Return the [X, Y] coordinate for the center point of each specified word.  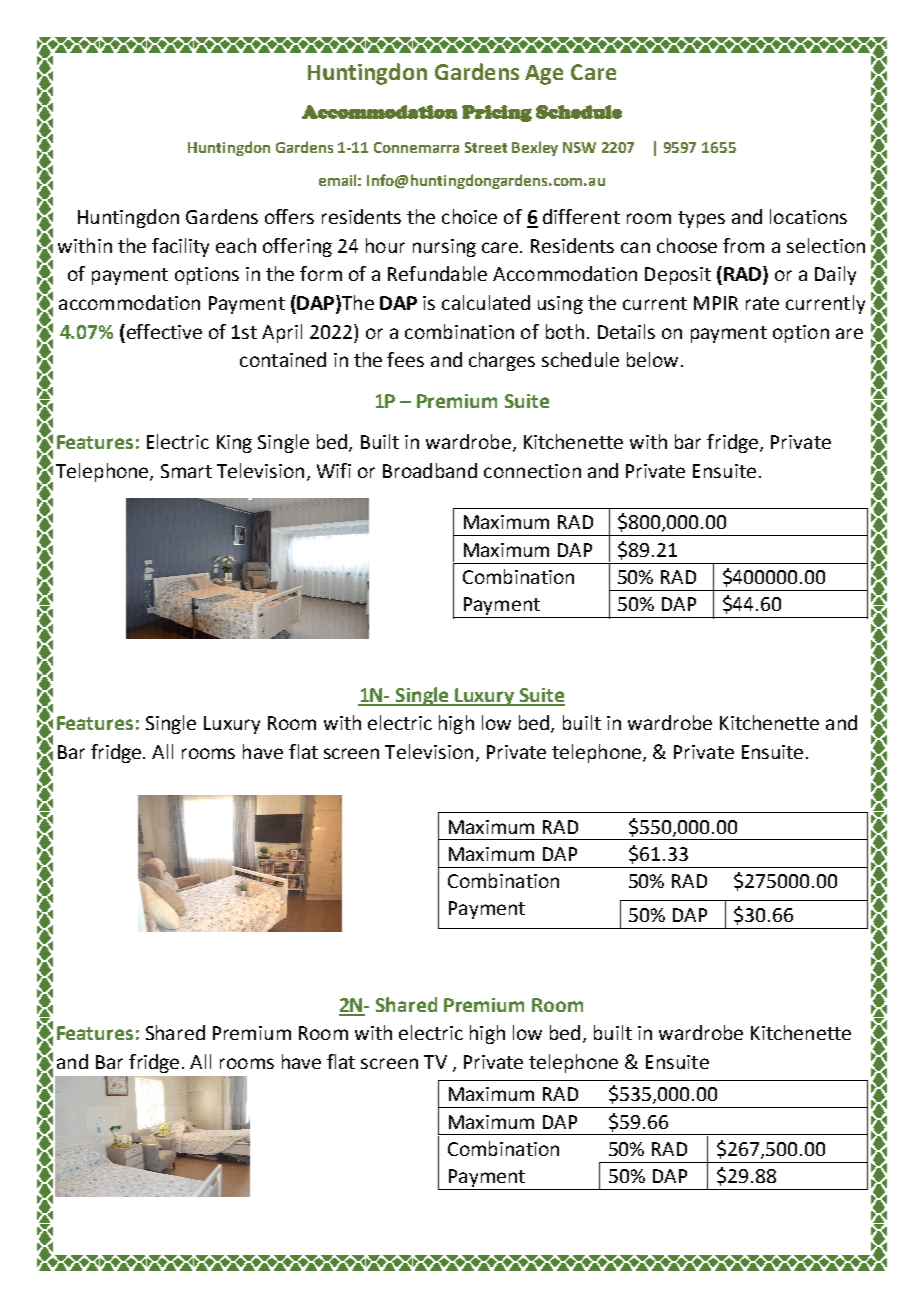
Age [544, 75]
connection [532, 471]
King [234, 444]
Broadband [430, 470]
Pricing [497, 113]
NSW [579, 147]
